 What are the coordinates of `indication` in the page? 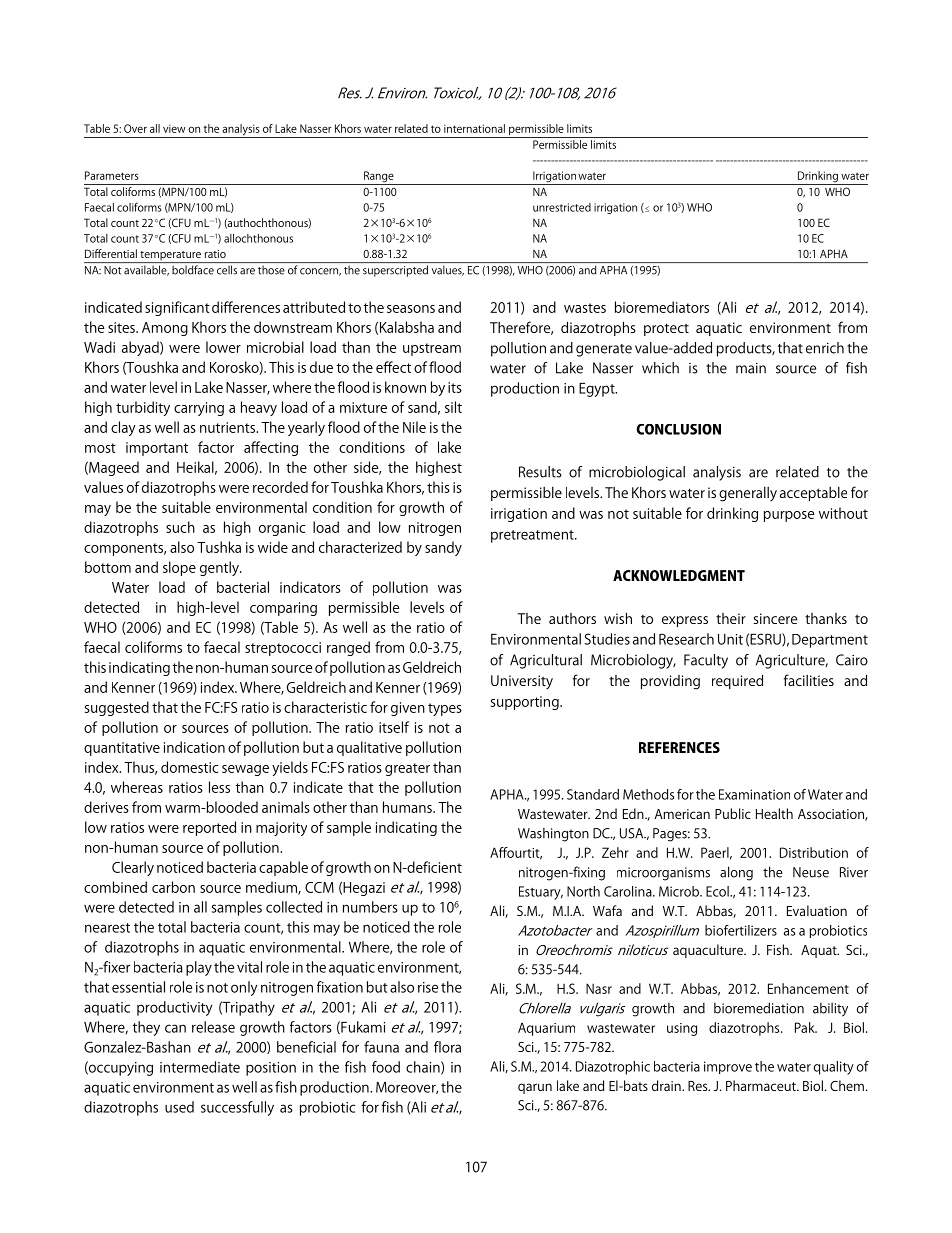 It's located at (194, 747).
